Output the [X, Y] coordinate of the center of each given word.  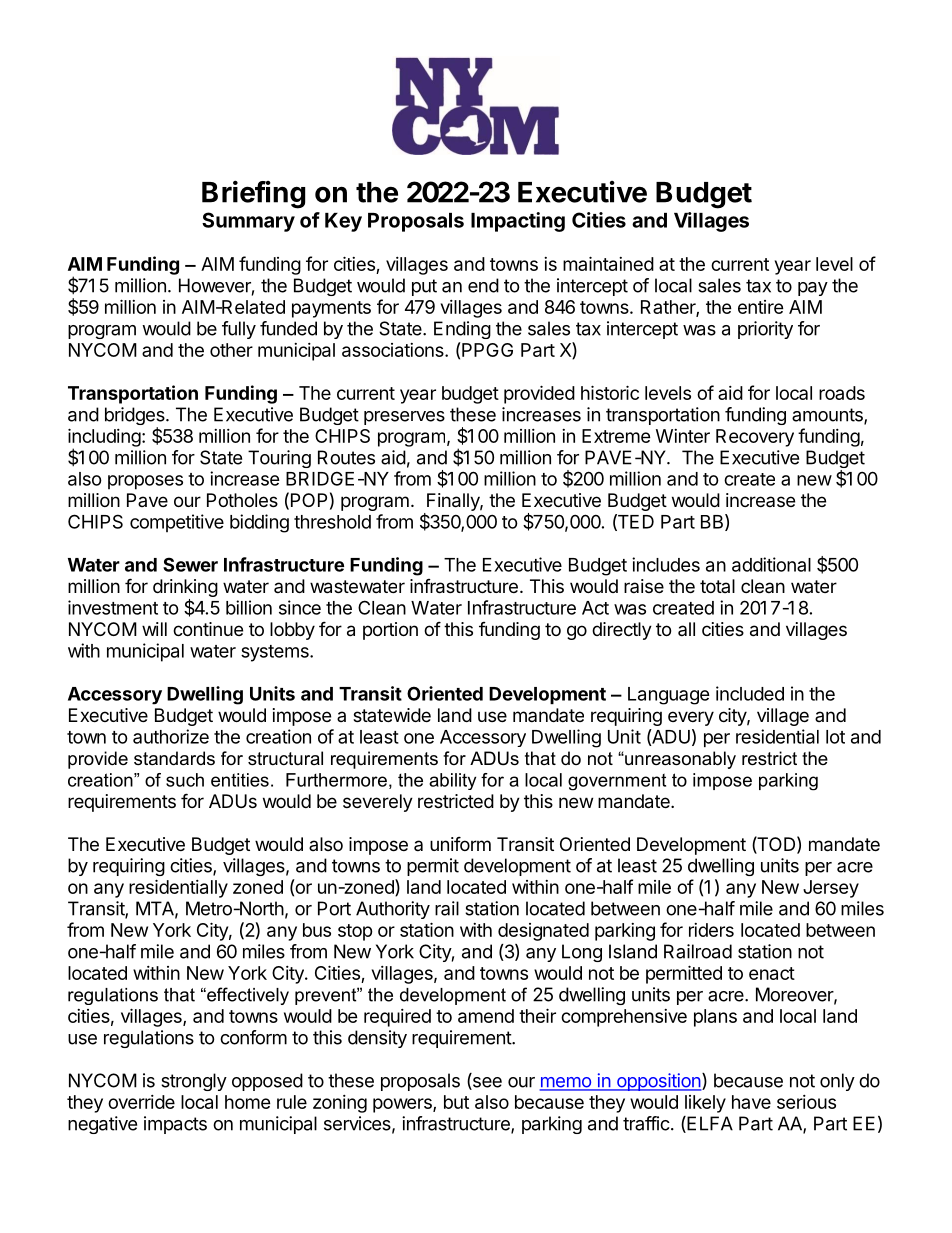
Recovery [755, 438]
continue [208, 629]
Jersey [831, 889]
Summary [248, 222]
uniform [460, 843]
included [750, 693]
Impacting [518, 222]
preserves [404, 418]
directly [622, 631]
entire [761, 307]
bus [317, 930]
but [456, 1102]
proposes [145, 482]
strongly [194, 1082]
